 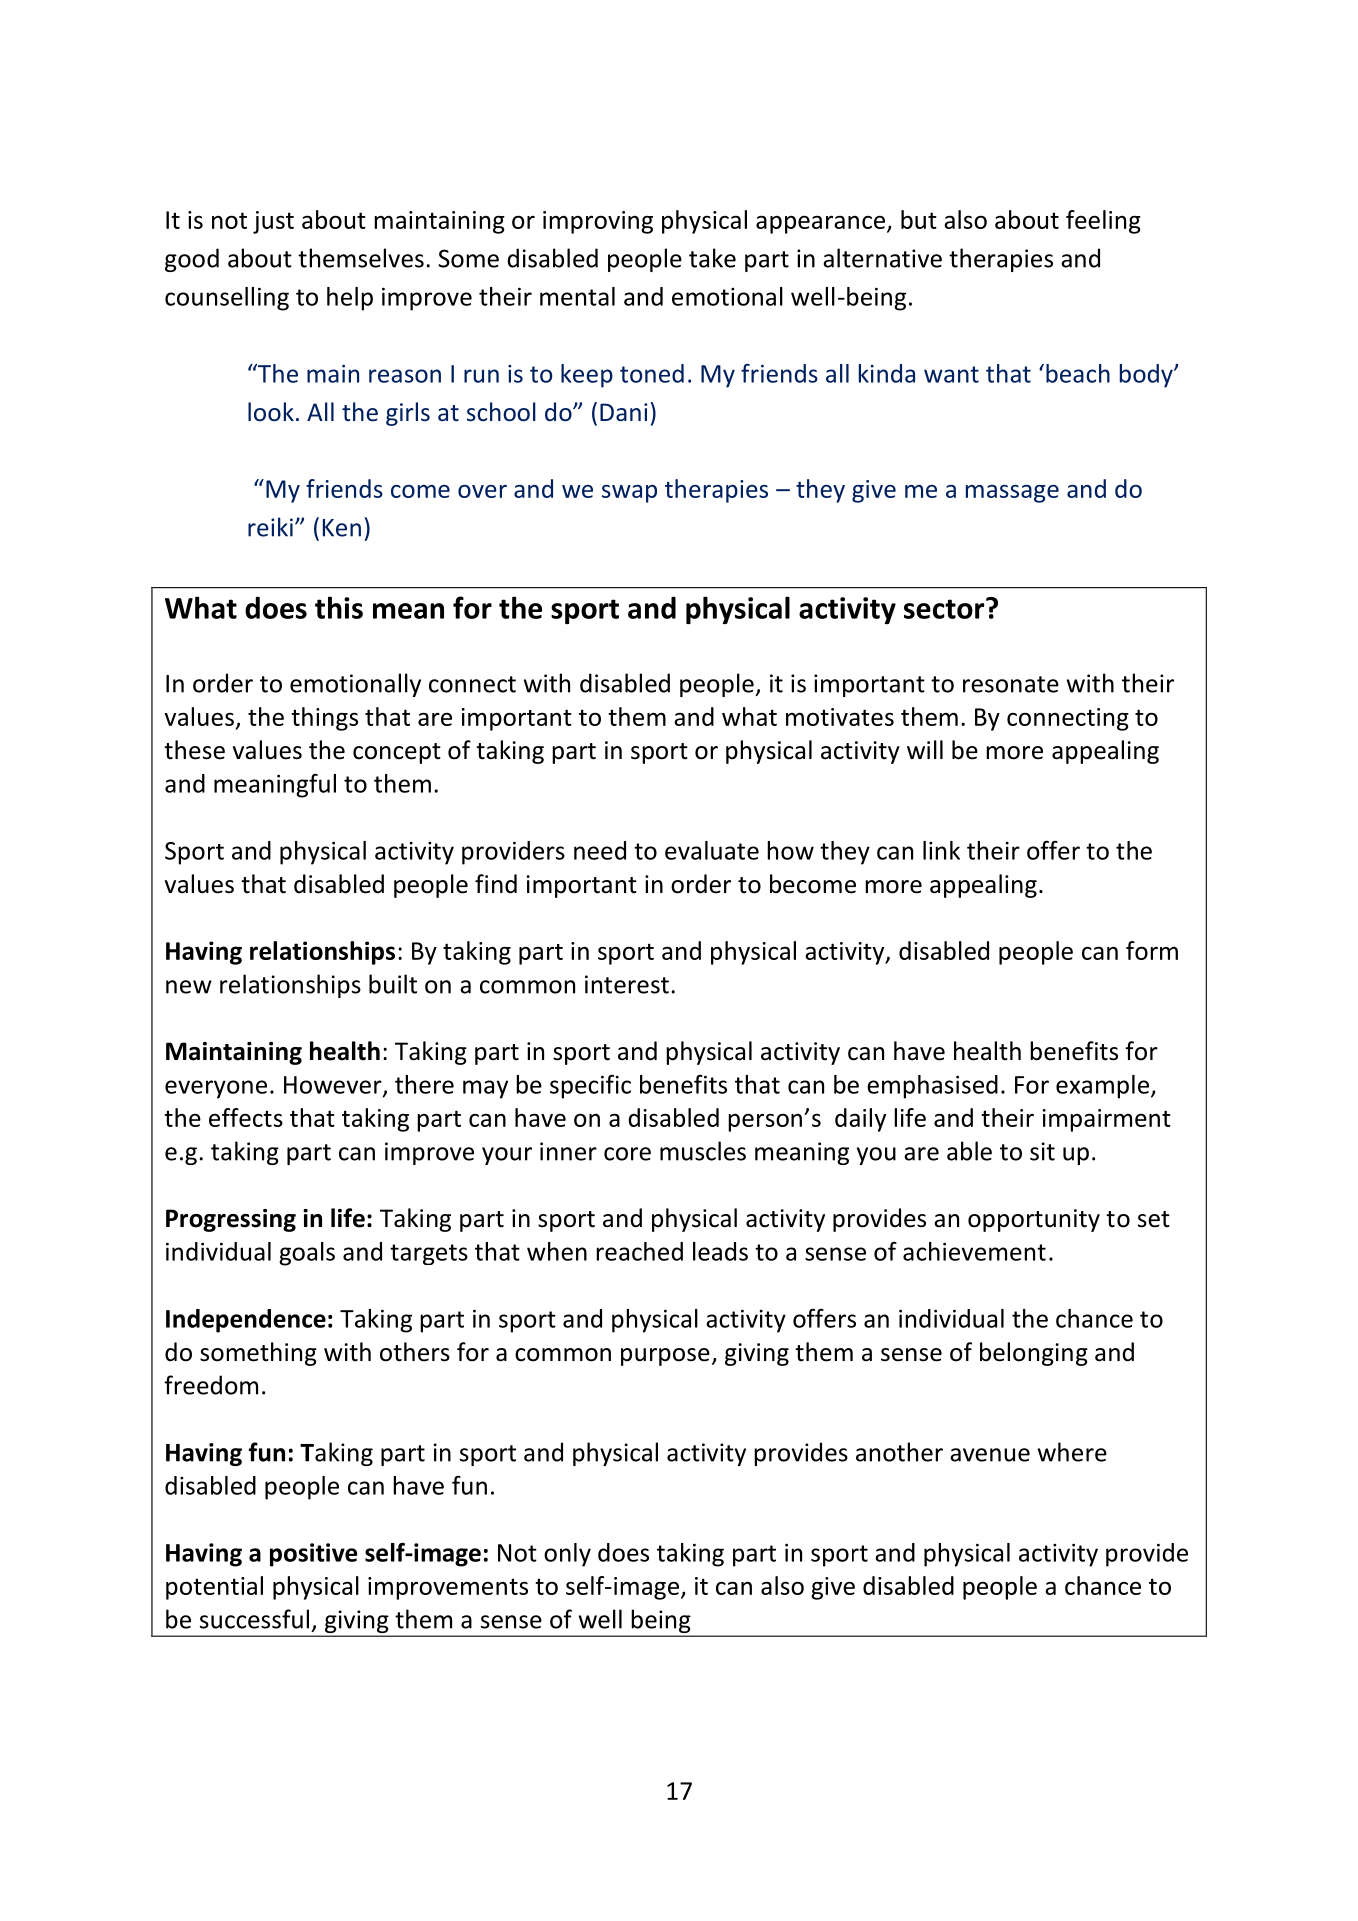 What do you see at coordinates (339, 607) in the screenshot?
I see `this` at bounding box center [339, 607].
